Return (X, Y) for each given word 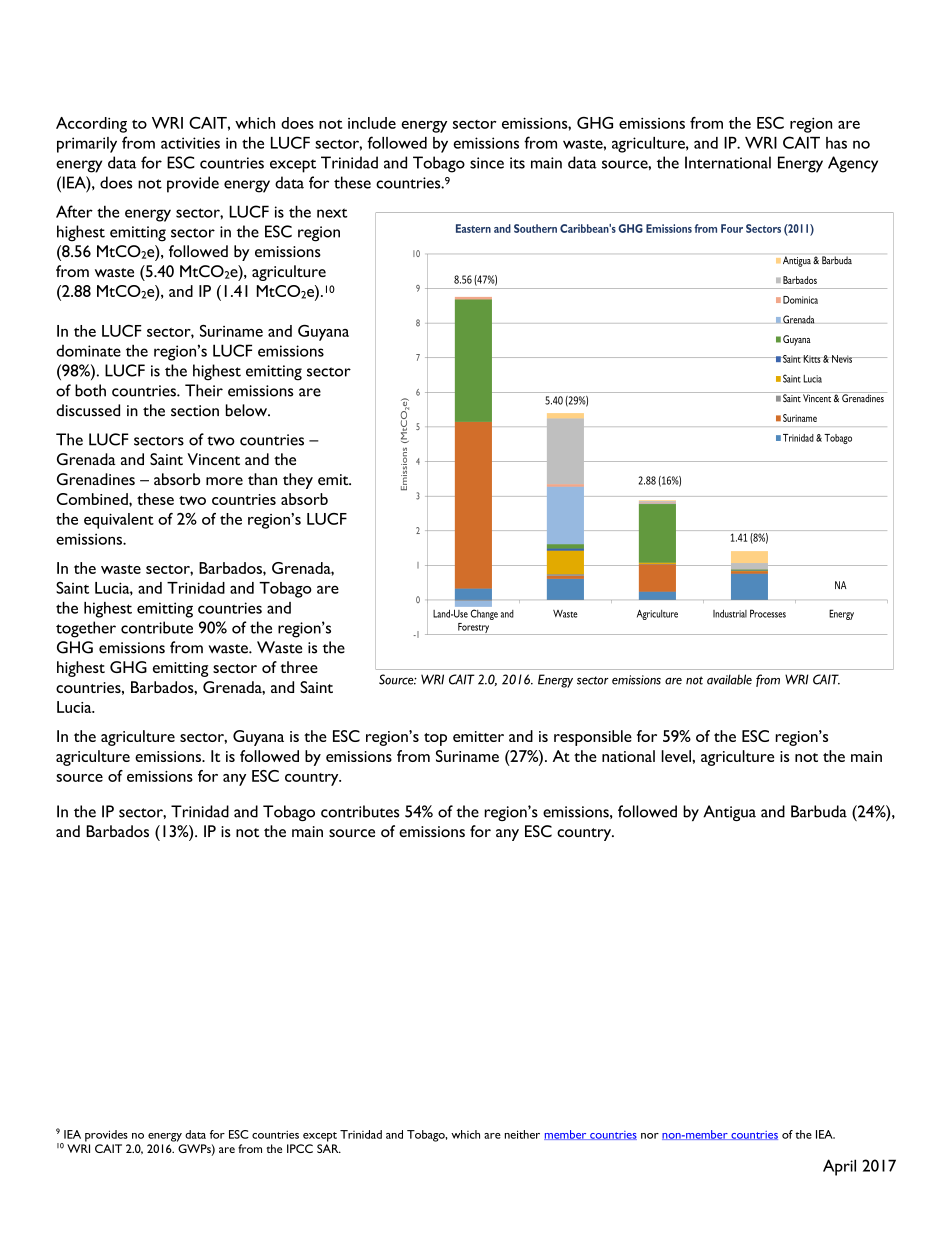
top (435, 739)
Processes (768, 613)
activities (190, 143)
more (224, 481)
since (487, 163)
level (677, 756)
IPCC (300, 1148)
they (298, 481)
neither (522, 1134)
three (299, 667)
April (839, 1167)
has (836, 143)
